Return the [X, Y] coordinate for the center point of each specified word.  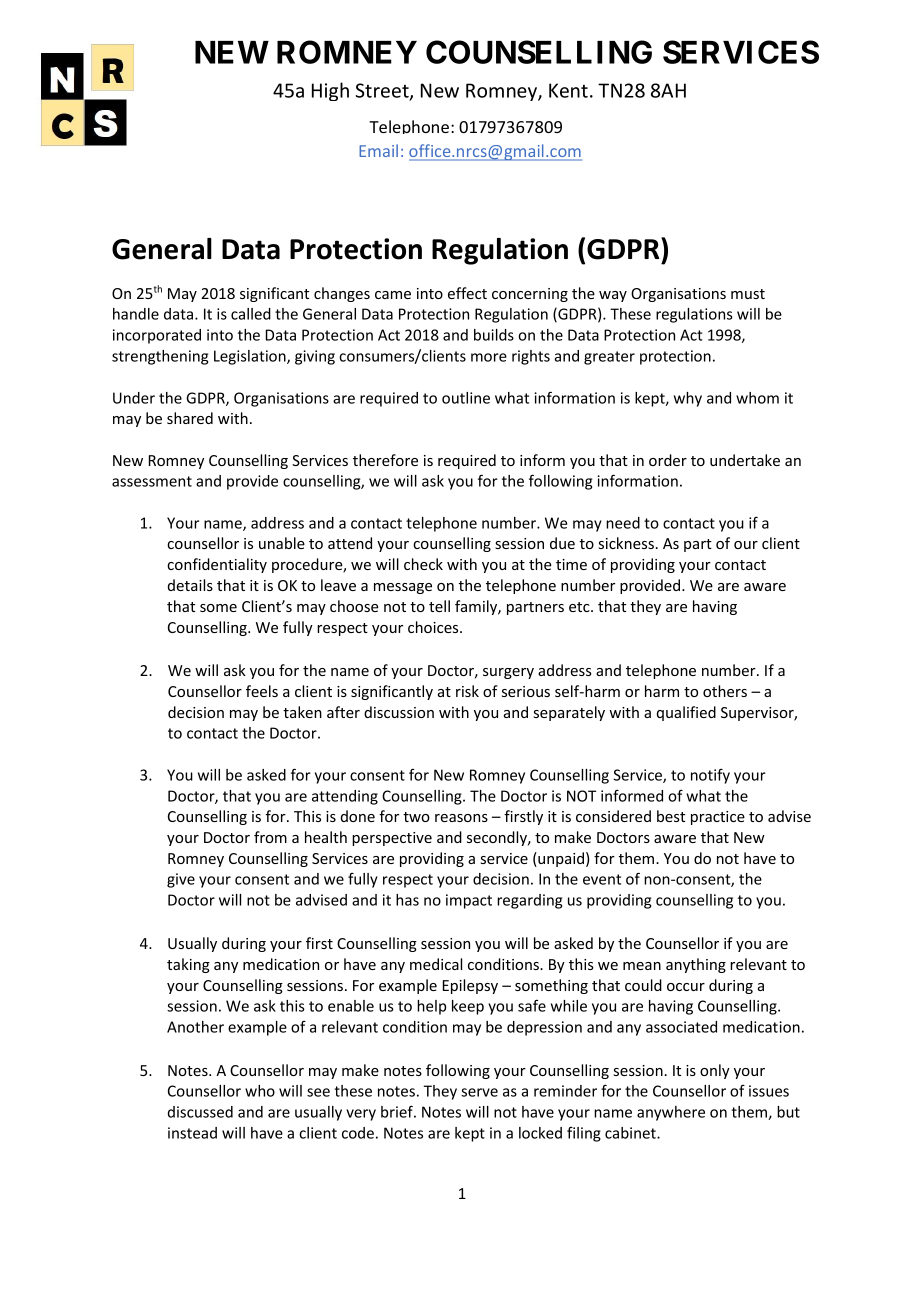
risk [467, 691]
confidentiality [217, 565]
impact [469, 901]
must [748, 294]
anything [696, 965]
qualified [686, 713]
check [423, 564]
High [330, 91]
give [181, 880]
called [251, 314]
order [668, 460]
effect [467, 293]
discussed [200, 1112]
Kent [568, 90]
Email [378, 150]
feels [262, 691]
